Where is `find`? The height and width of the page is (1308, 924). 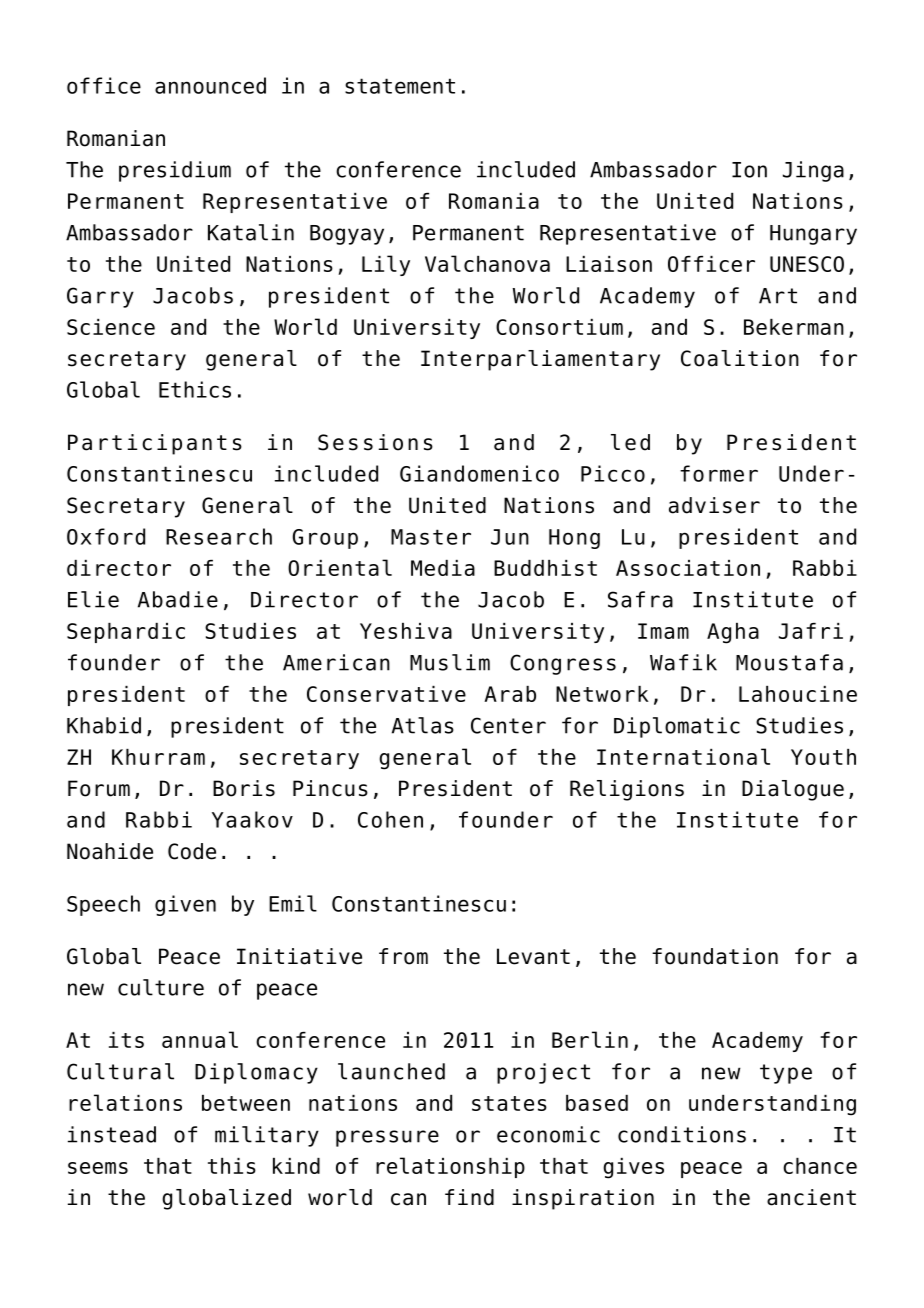 find is located at coordinates (469, 1197).
